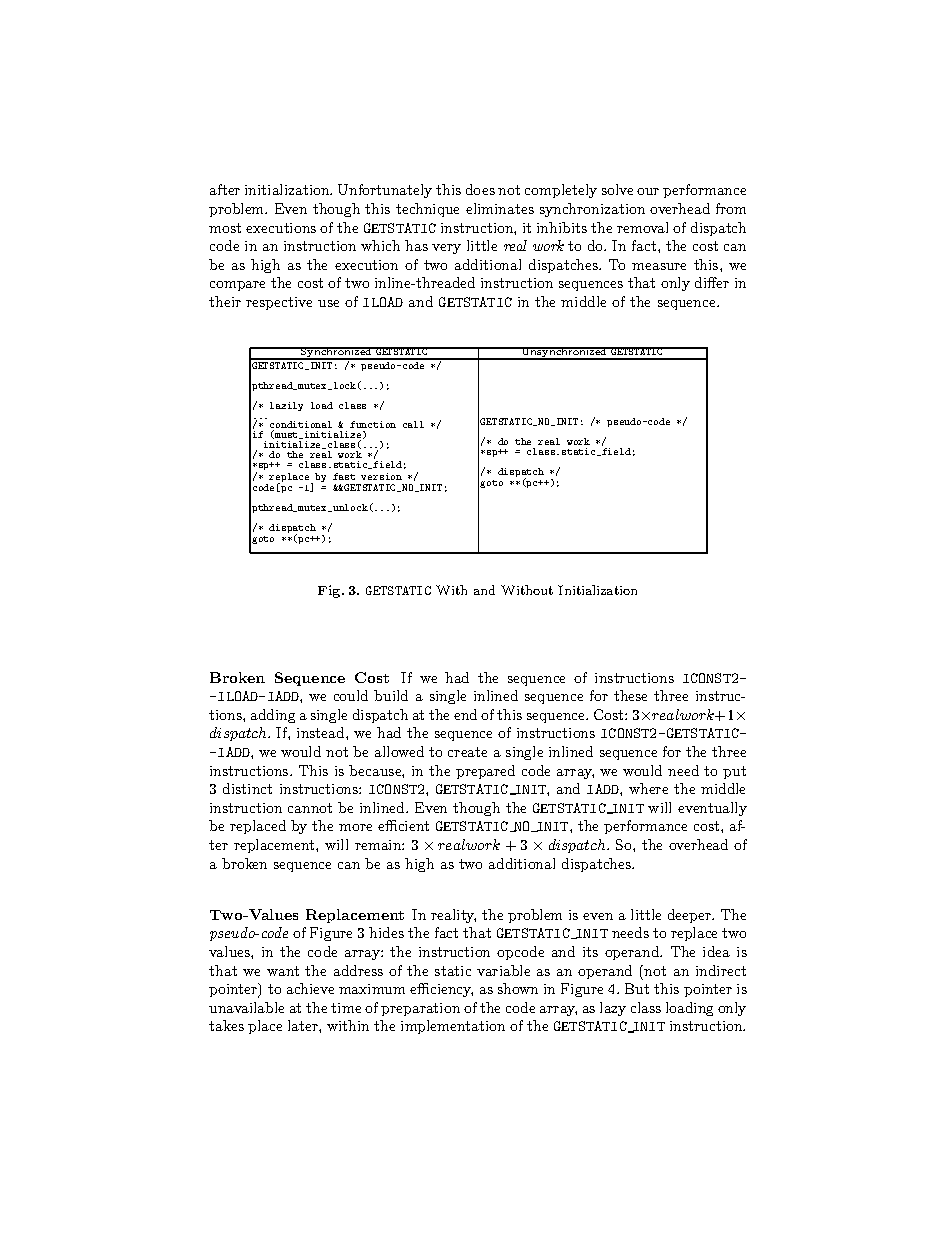 This screenshot has width=952, height=1233. What do you see at coordinates (413, 424) in the screenshot?
I see `call` at bounding box center [413, 424].
